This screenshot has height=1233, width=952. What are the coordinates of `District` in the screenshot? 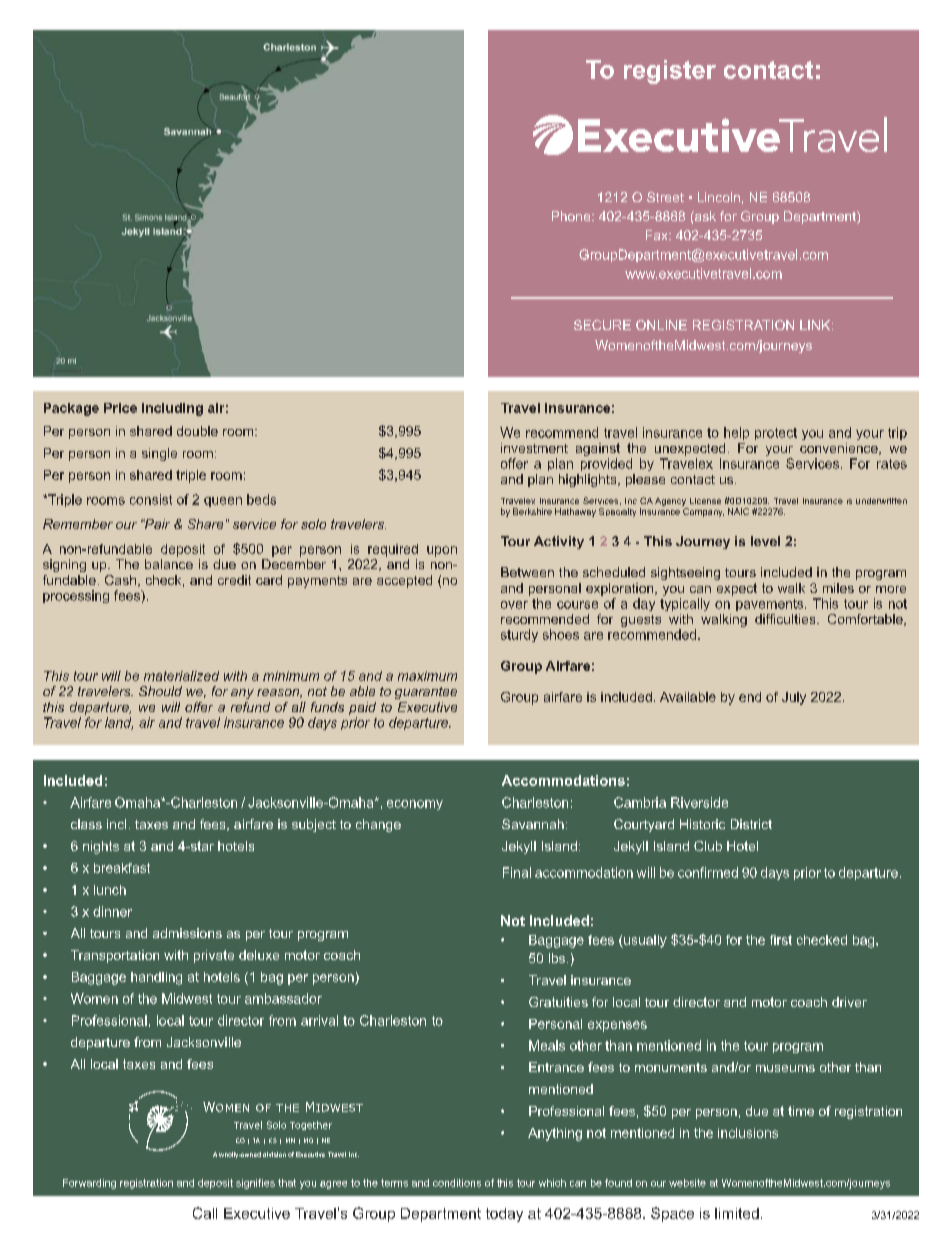 It's located at (751, 824).
